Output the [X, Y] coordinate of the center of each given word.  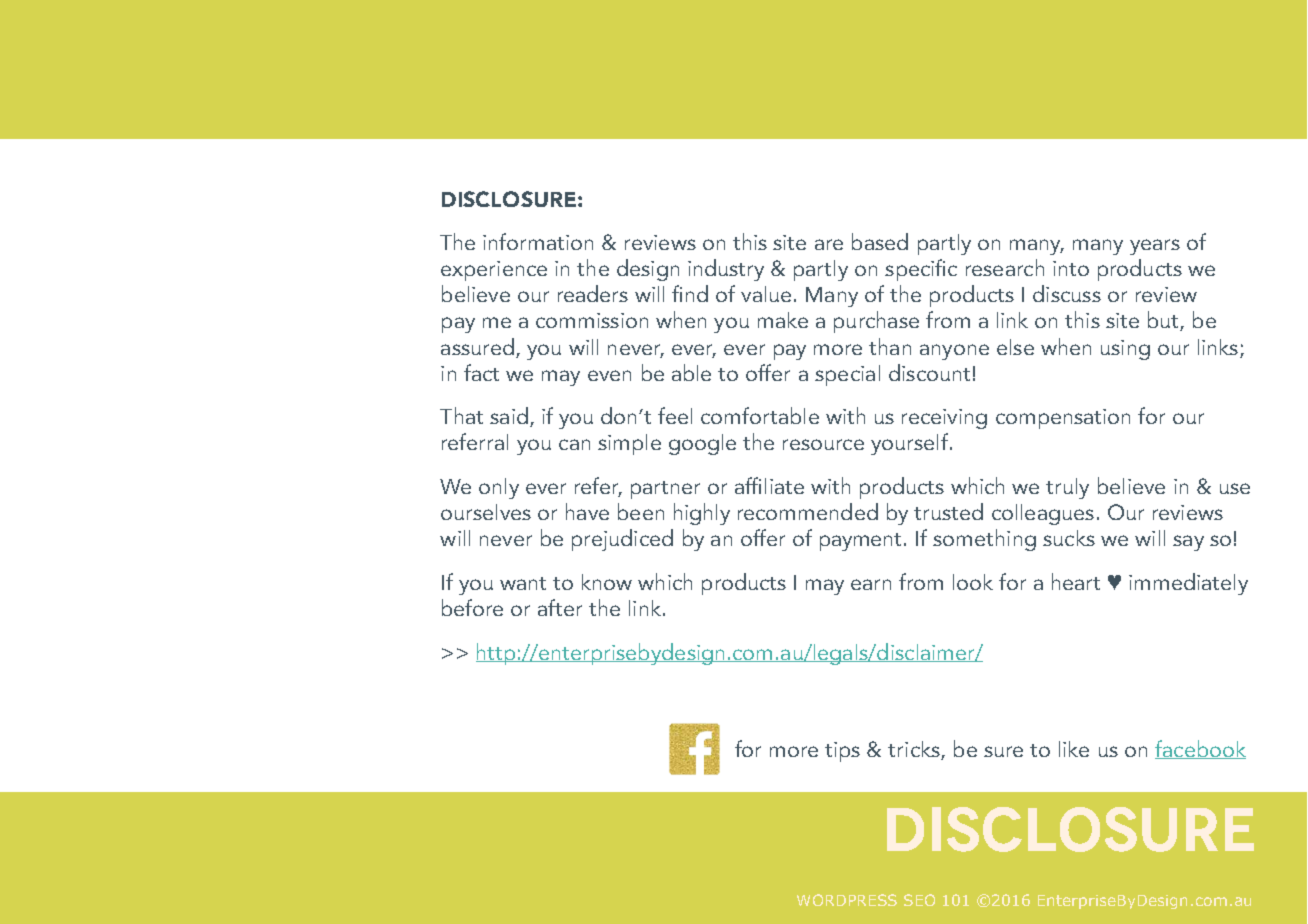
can [574, 444]
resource [823, 444]
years [1155, 247]
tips [842, 752]
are [829, 244]
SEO [919, 900]
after [560, 607]
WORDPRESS [847, 900]
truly [1067, 488]
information [538, 241]
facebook [1200, 749]
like [1074, 749]
